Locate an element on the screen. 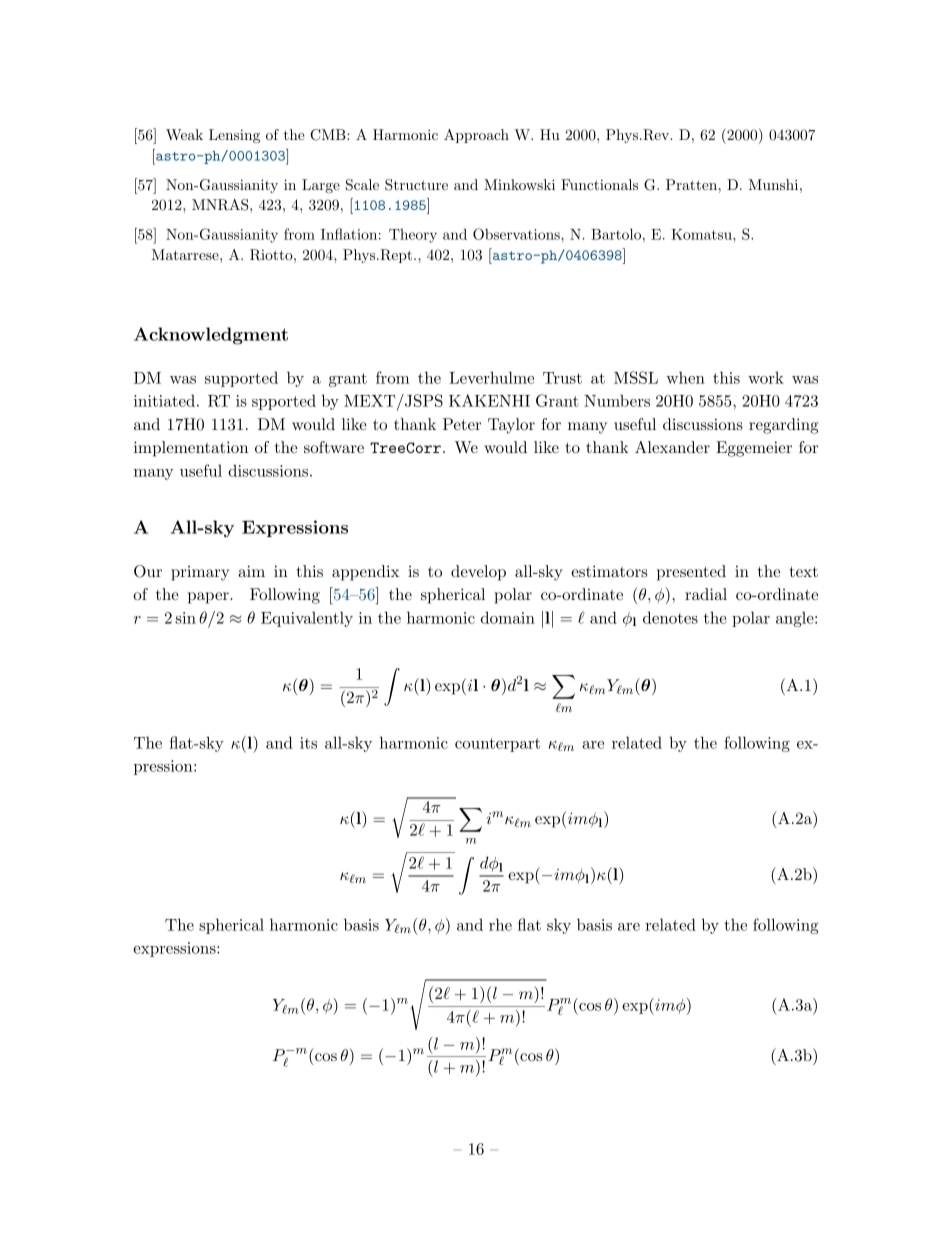  Approach is located at coordinates (476, 136).
